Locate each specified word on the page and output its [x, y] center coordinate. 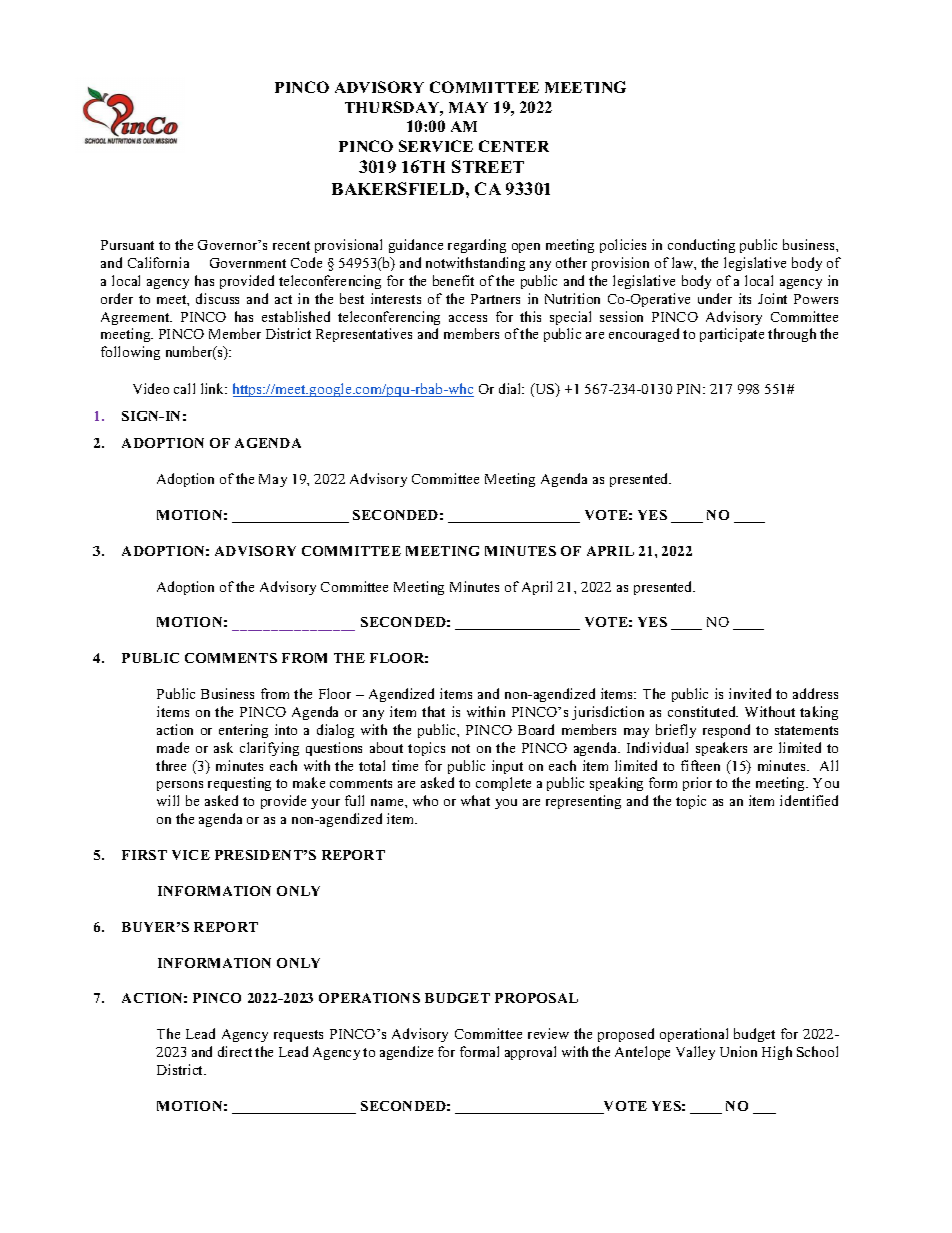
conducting [701, 246]
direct [235, 1051]
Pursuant [127, 245]
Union [738, 1051]
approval [530, 1053]
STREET [488, 166]
